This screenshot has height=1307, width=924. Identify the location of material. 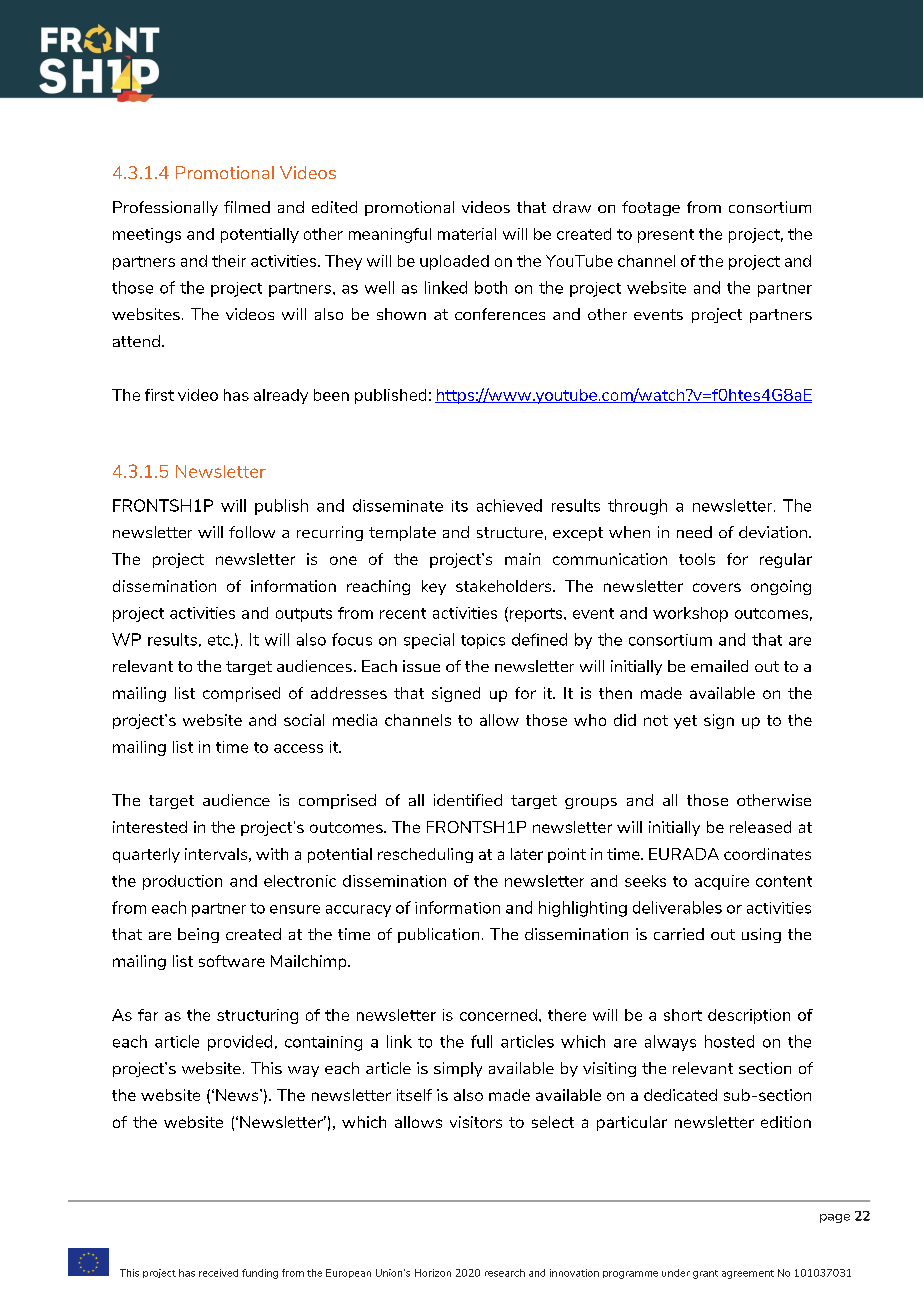
(467, 234).
